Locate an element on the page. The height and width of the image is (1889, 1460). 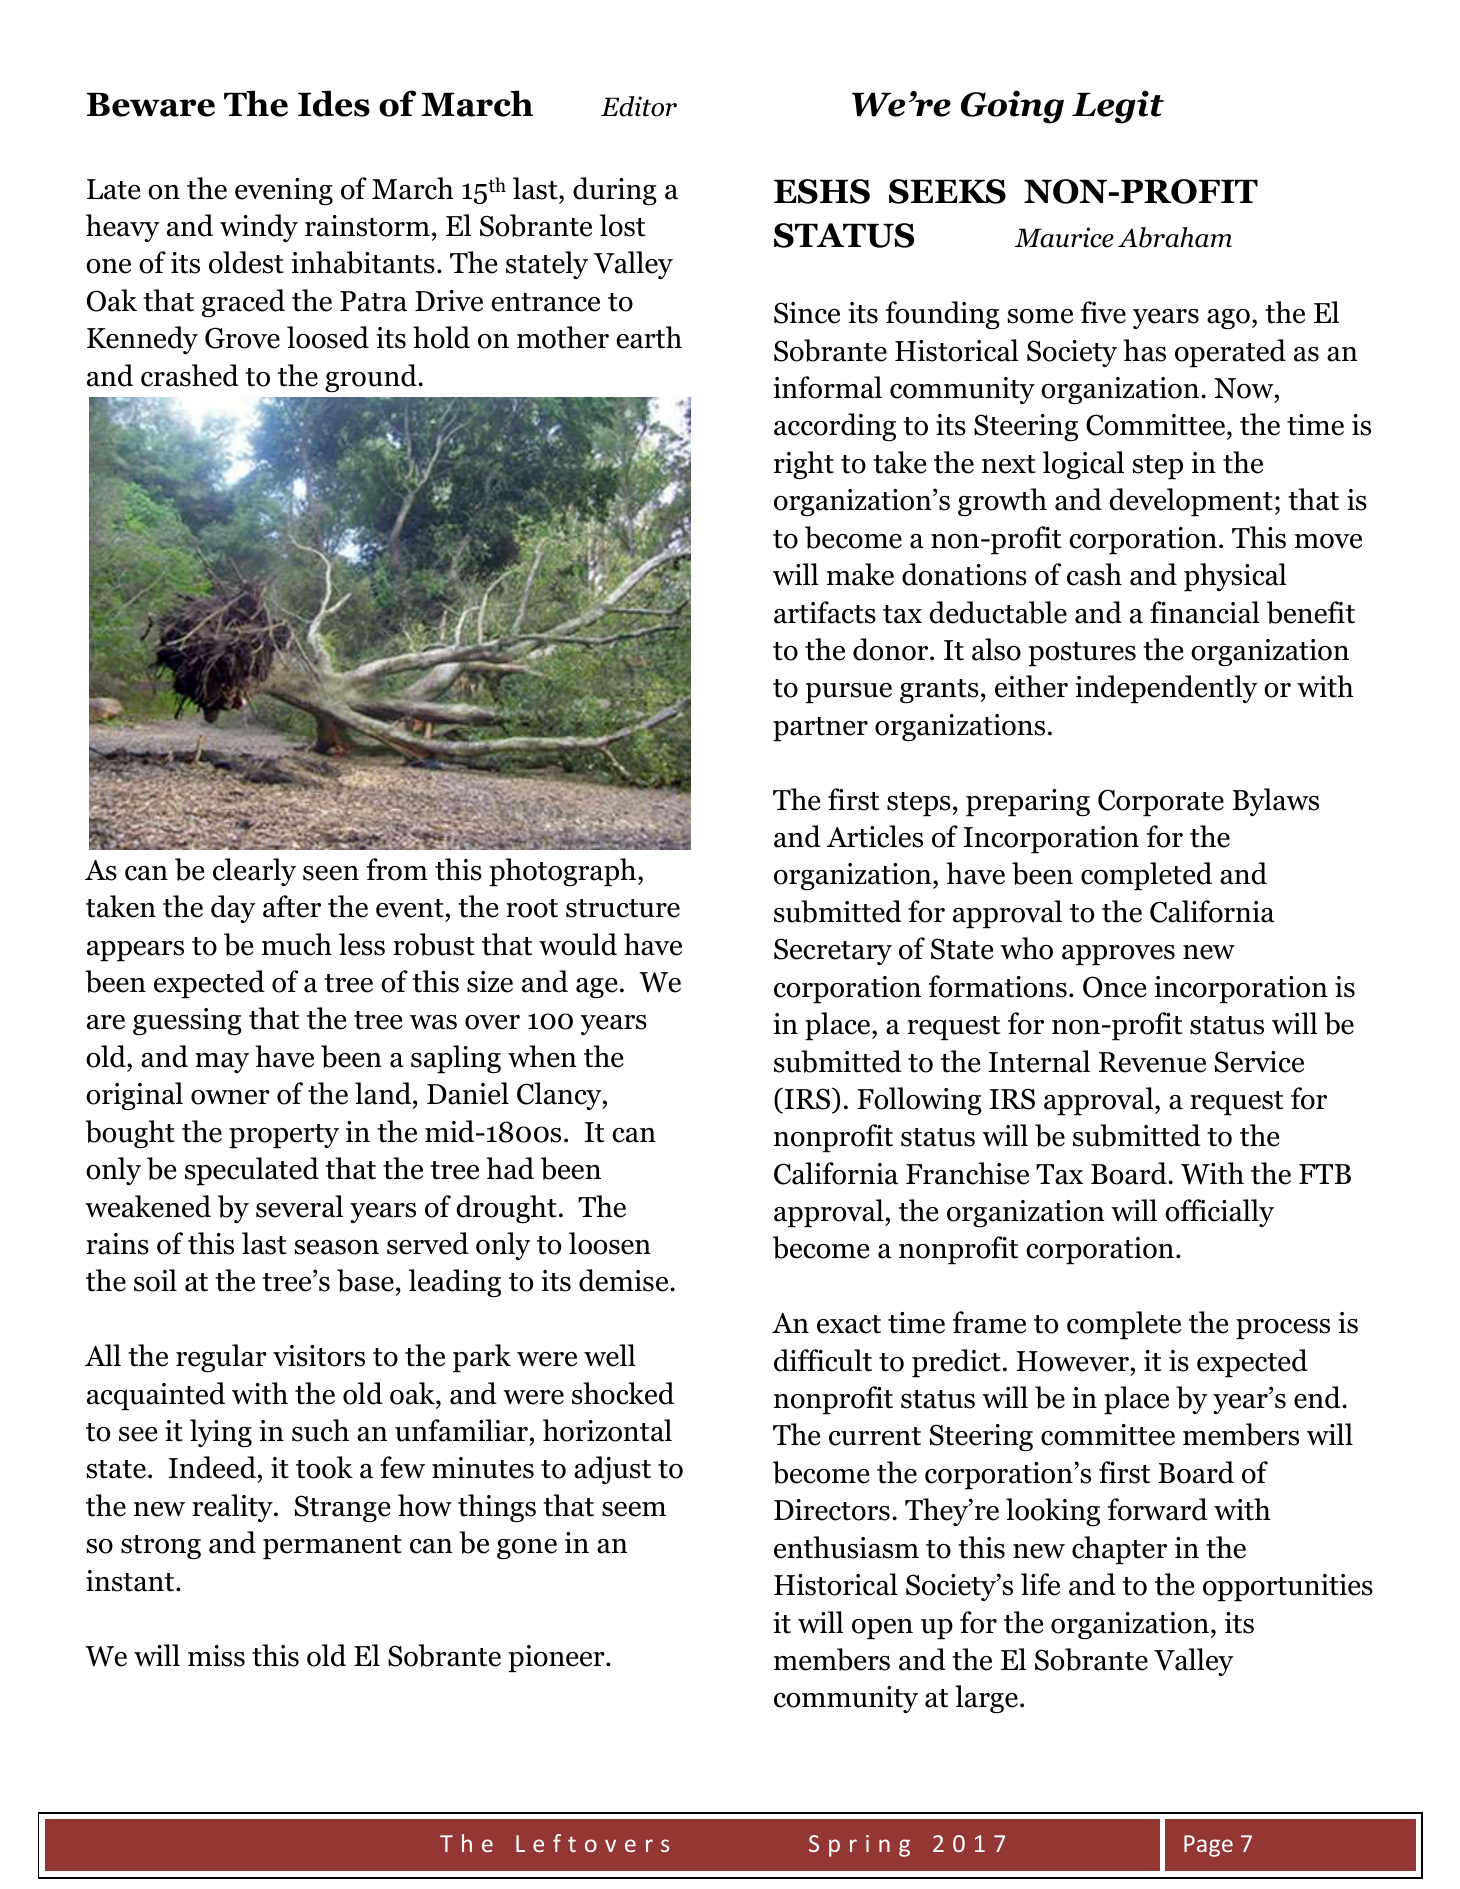
Legit is located at coordinates (1118, 107).
